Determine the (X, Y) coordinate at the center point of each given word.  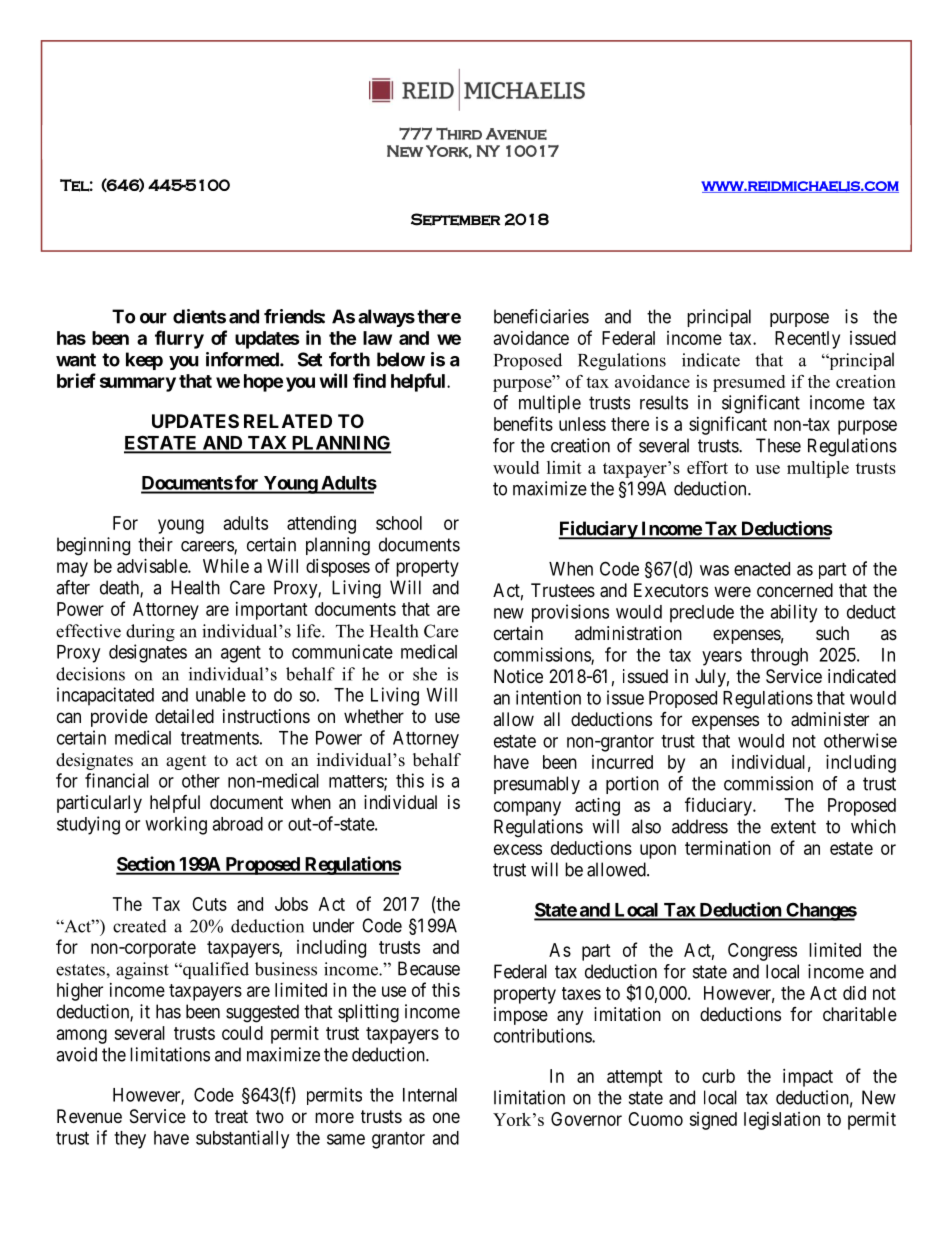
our (153, 318)
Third (459, 134)
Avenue (516, 134)
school (399, 523)
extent (793, 827)
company (527, 808)
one (446, 1117)
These (778, 445)
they (130, 1140)
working (176, 825)
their (155, 544)
